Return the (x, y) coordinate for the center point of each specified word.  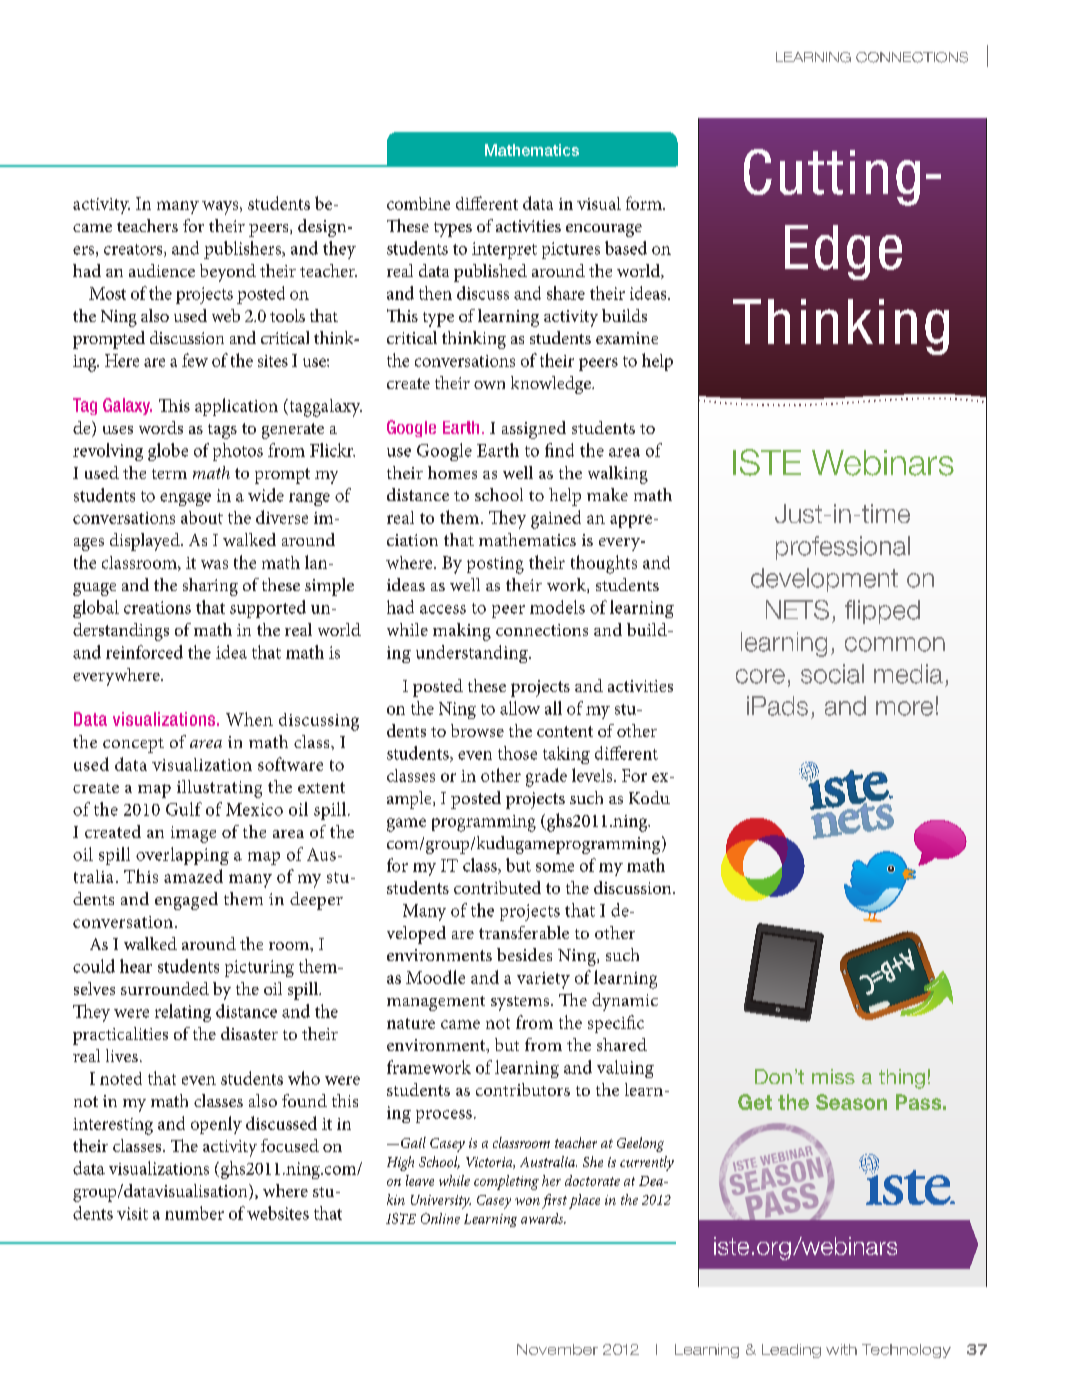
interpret (504, 250)
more (904, 708)
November (557, 1349)
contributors (523, 1089)
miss (833, 1076)
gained (556, 519)
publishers (243, 250)
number (194, 1213)
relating (183, 1013)
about (202, 517)
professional (843, 548)
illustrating (219, 789)
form (645, 203)
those (517, 753)
